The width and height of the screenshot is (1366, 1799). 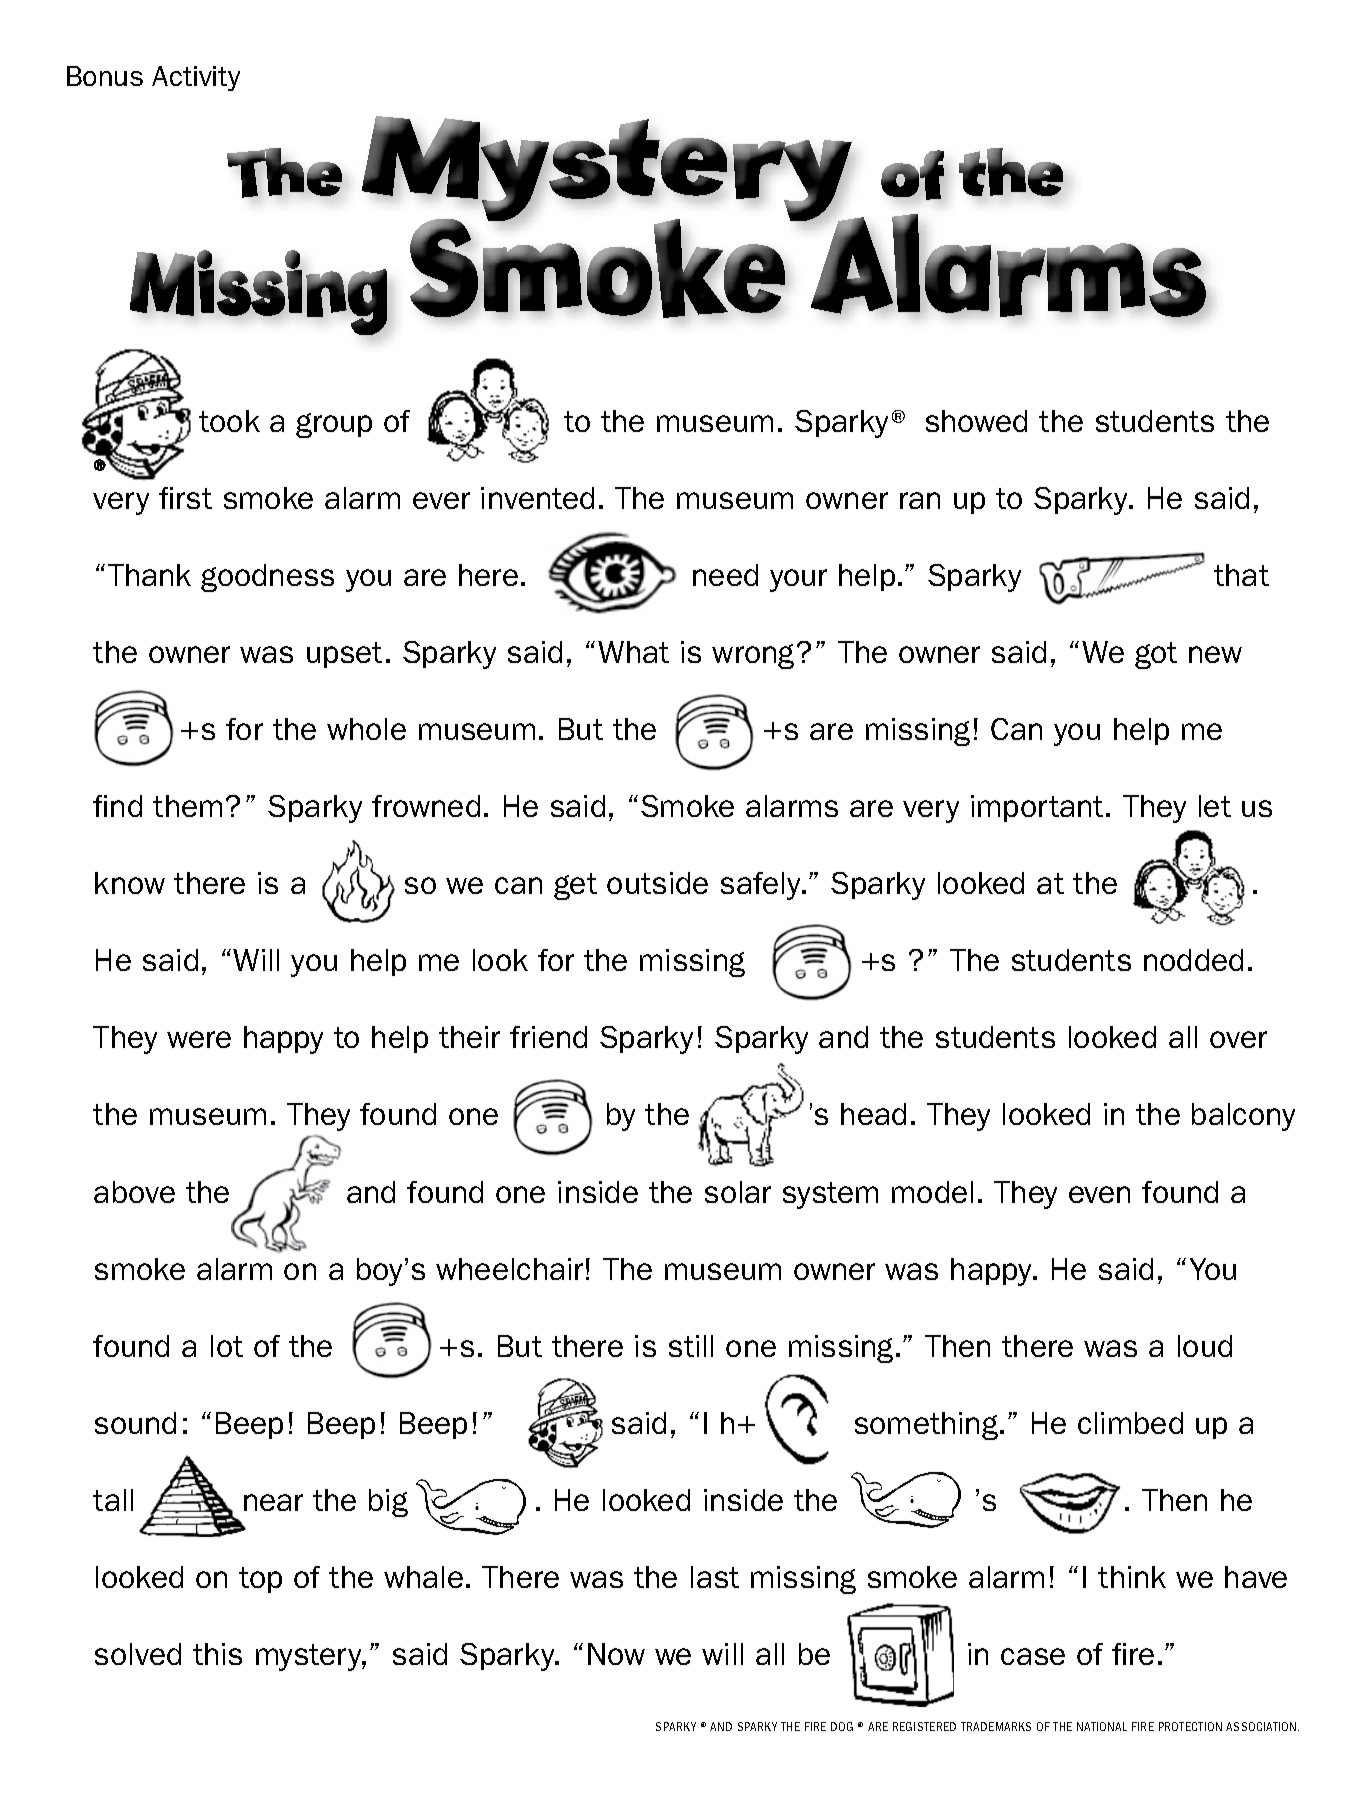 I want to click on still, so click(x=691, y=1346).
